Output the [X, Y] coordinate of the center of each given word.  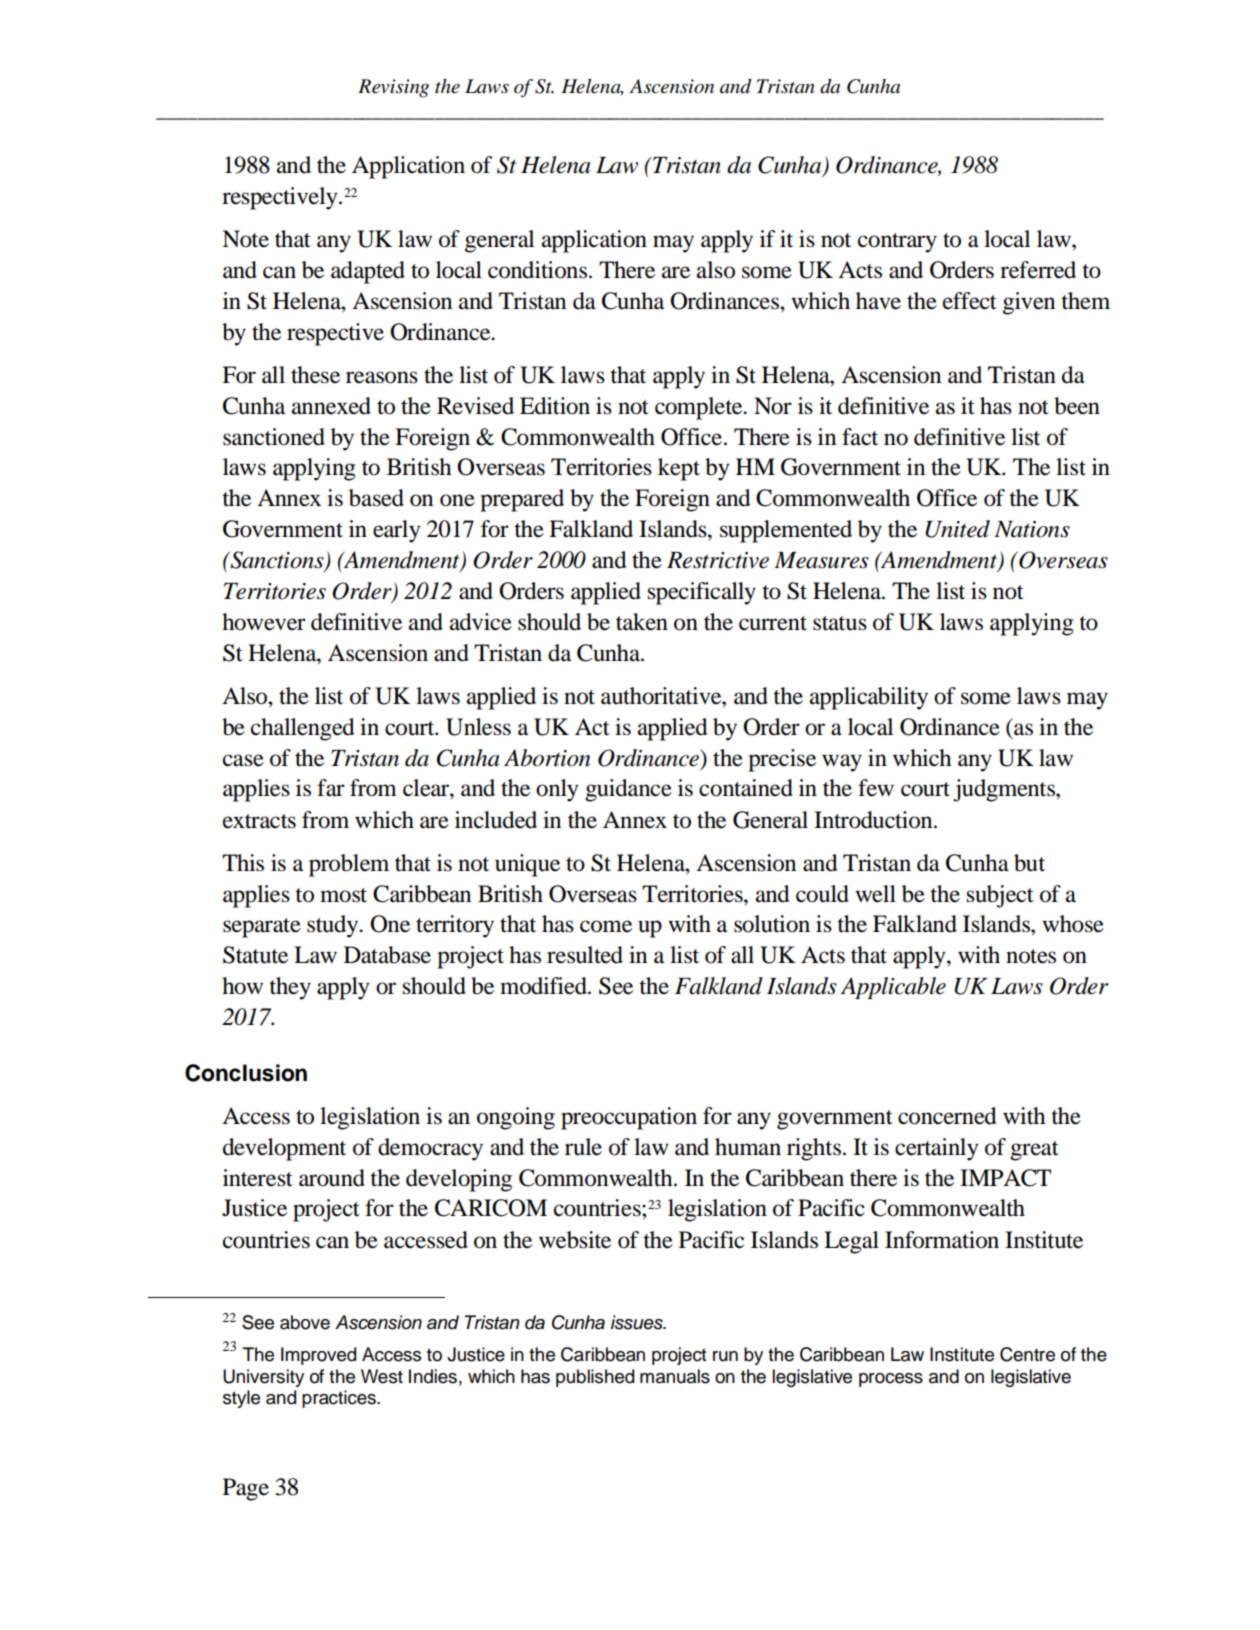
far [331, 788]
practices [340, 1399]
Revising [393, 88]
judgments [1005, 790]
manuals [675, 1376]
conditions [539, 270]
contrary [897, 243]
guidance [628, 790]
